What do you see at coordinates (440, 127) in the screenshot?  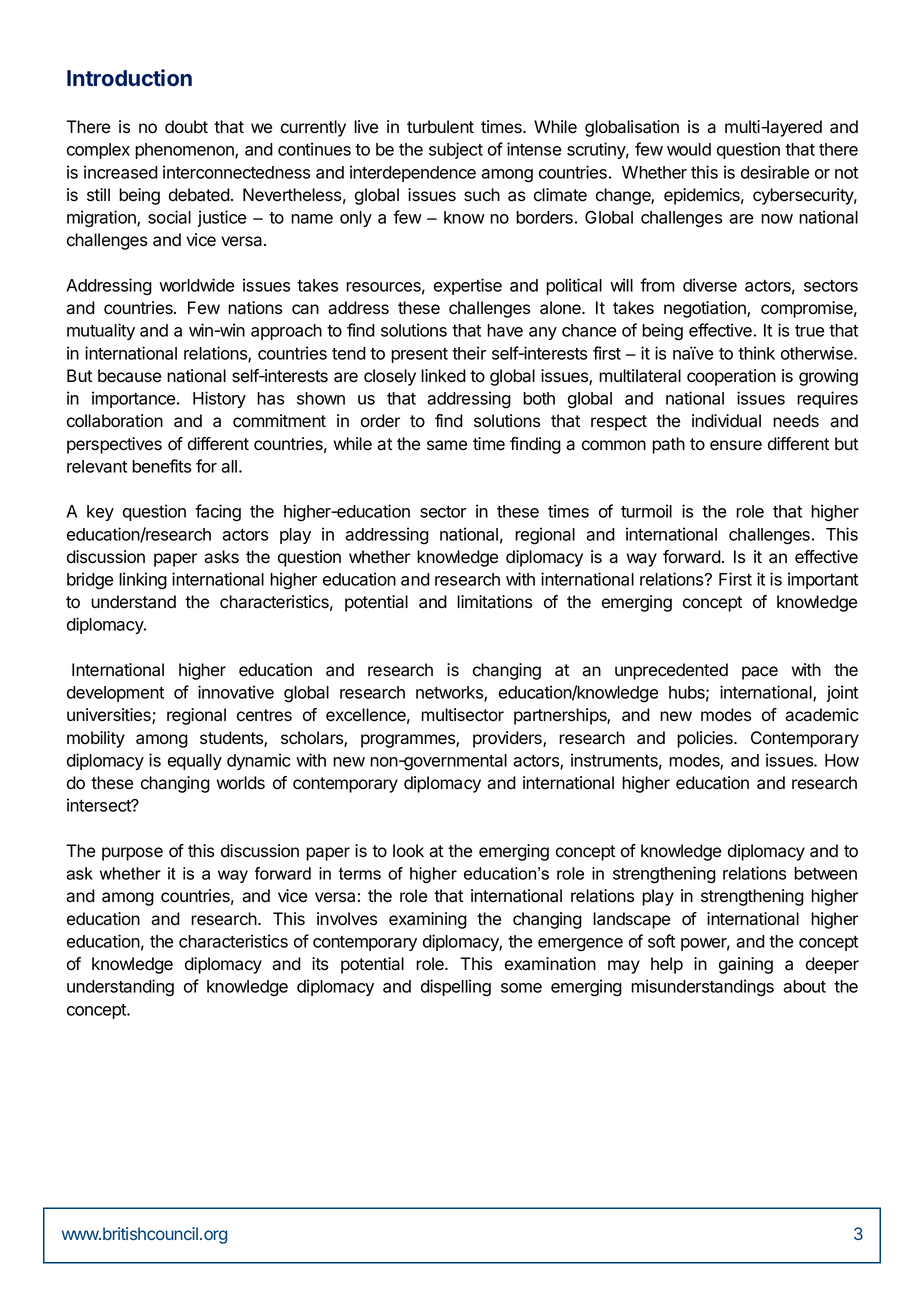 I see `turbulent` at bounding box center [440, 127].
